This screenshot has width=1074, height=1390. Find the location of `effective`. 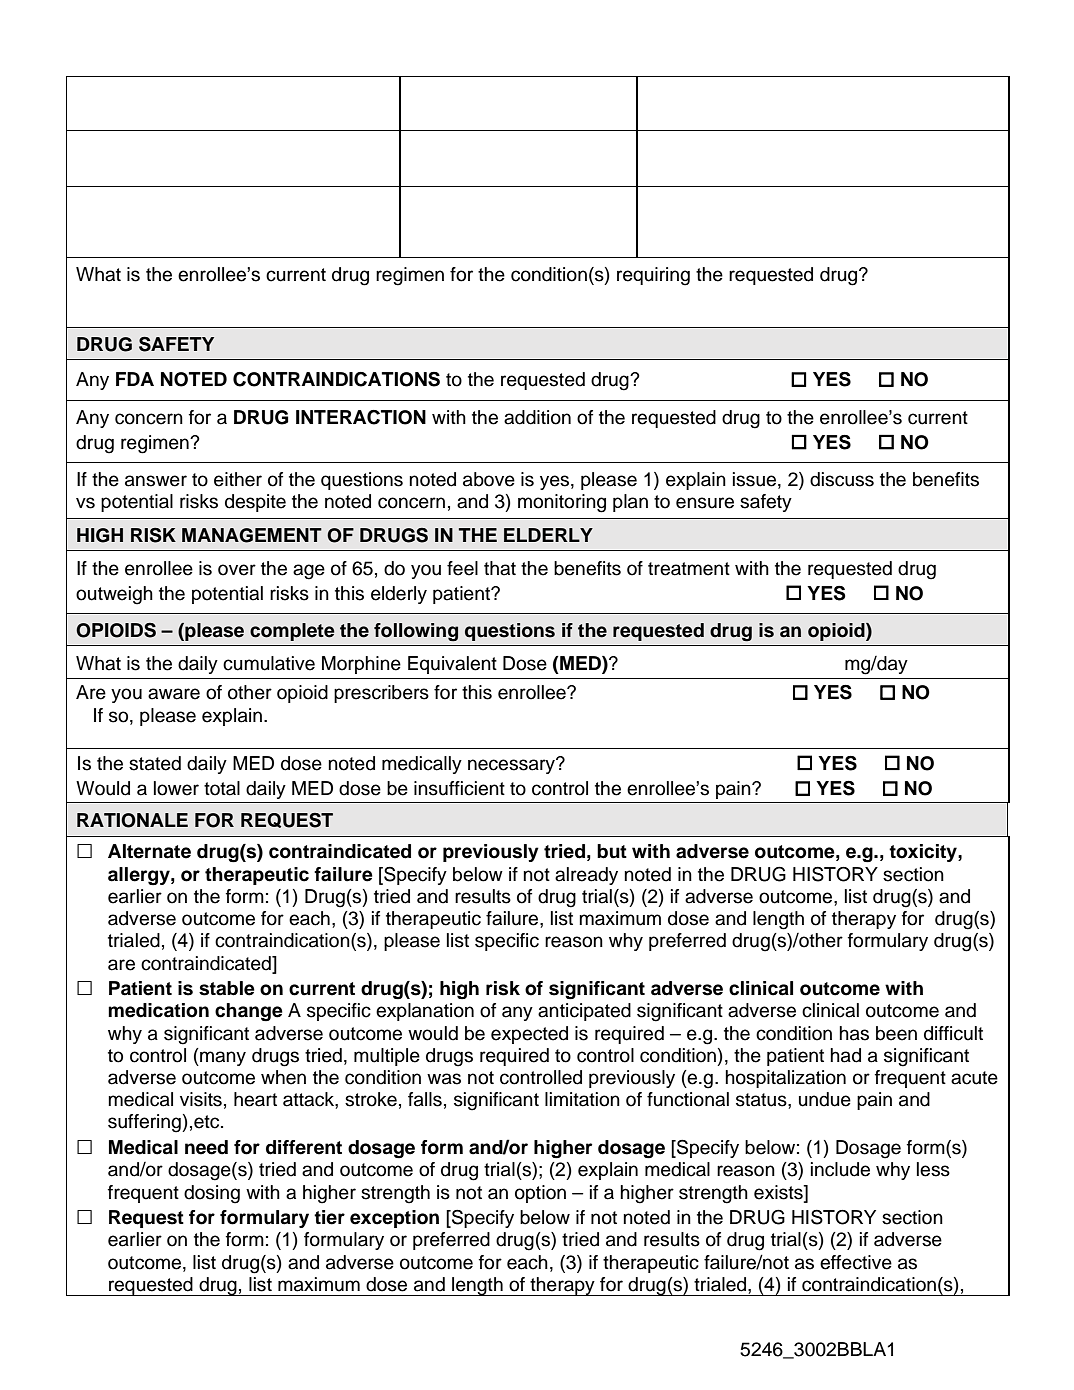

effective is located at coordinates (856, 1262).
